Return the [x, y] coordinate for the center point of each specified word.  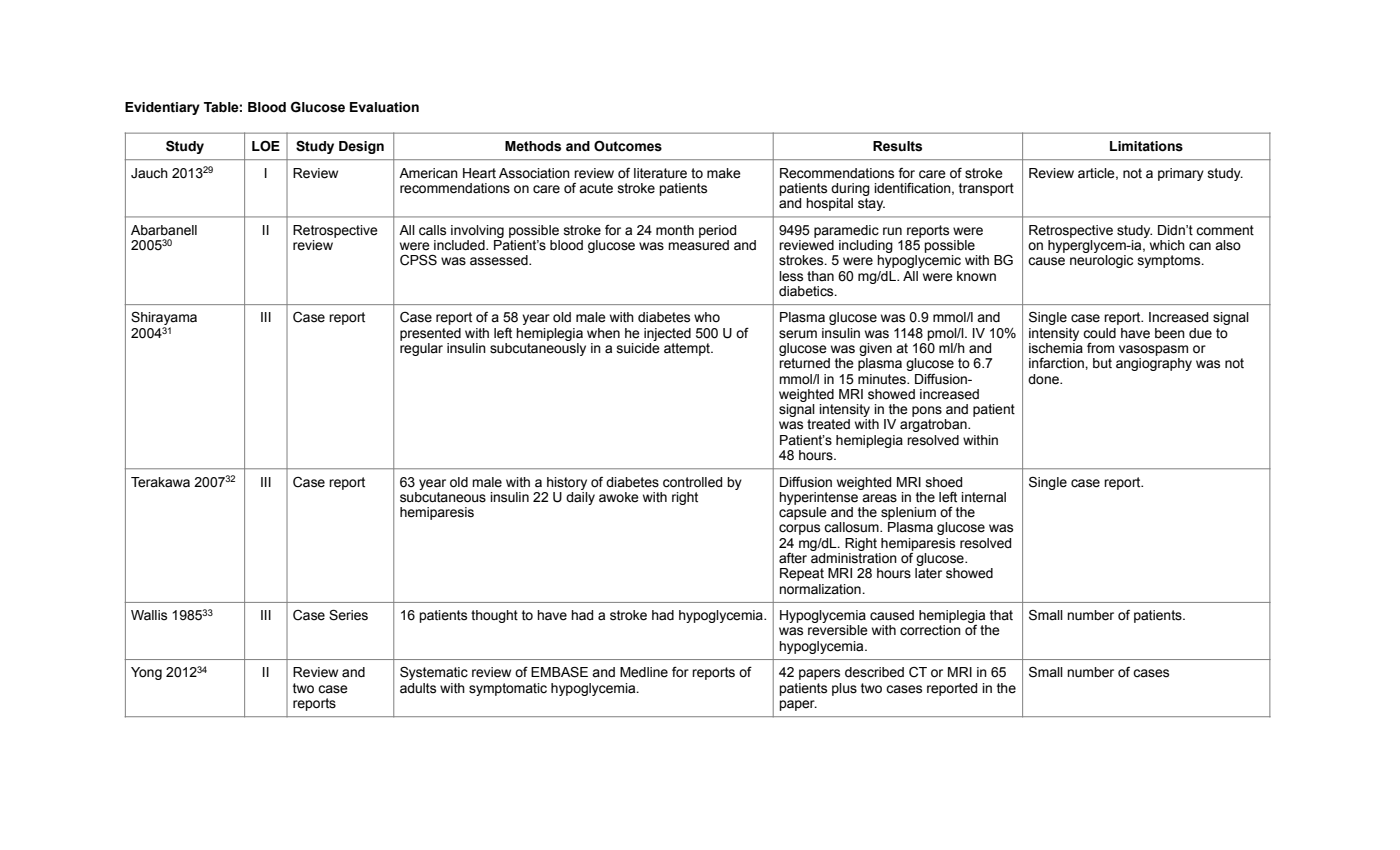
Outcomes [628, 146]
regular [421, 349]
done [1044, 379]
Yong [146, 673]
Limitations [1146, 146]
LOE [266, 146]
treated [828, 424]
